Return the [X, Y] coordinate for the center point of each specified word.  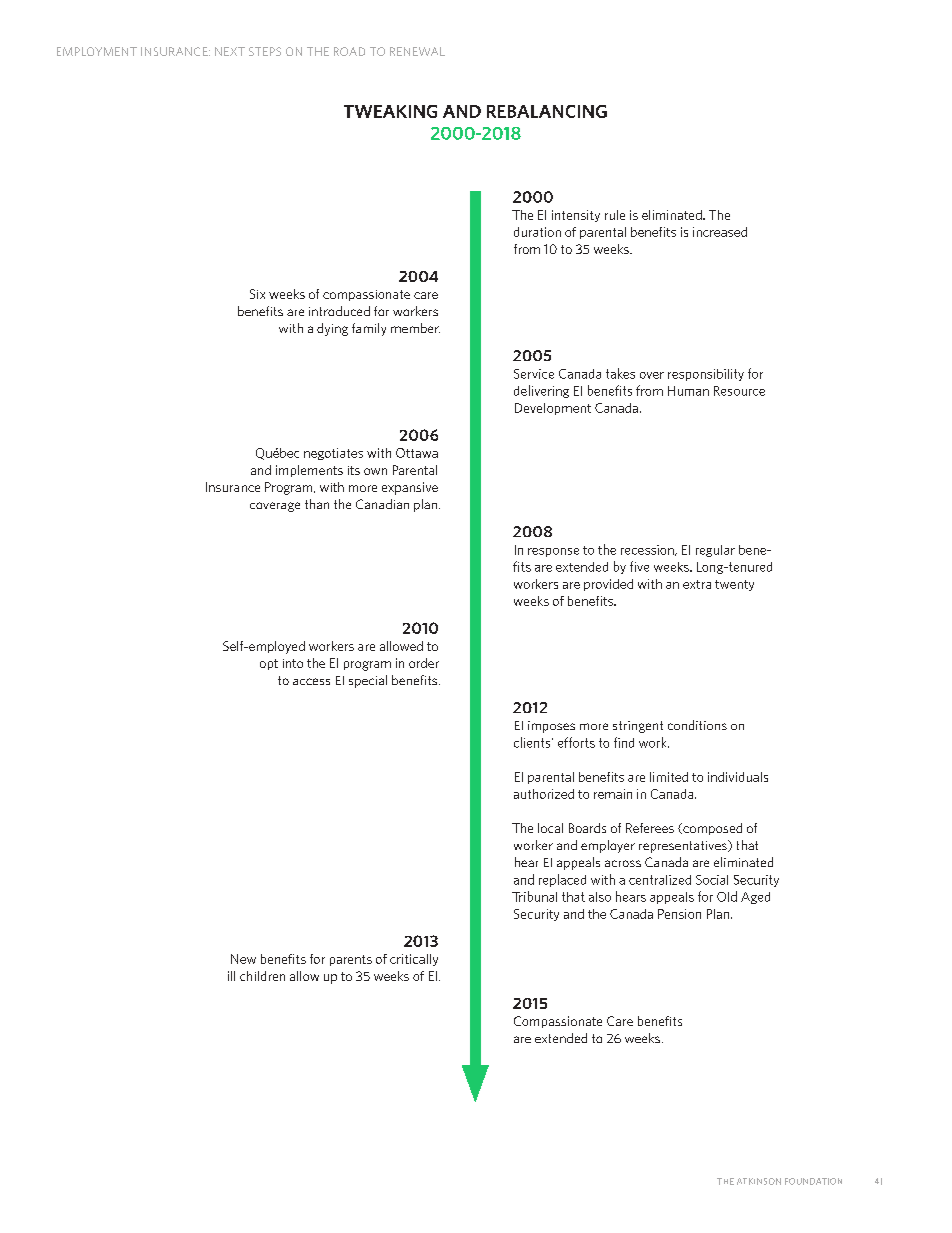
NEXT [230, 51]
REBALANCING [547, 111]
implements [309, 471]
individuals [738, 777]
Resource [739, 391]
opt [269, 664]
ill [231, 976]
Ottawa [417, 453]
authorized [544, 794]
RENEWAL [417, 51]
